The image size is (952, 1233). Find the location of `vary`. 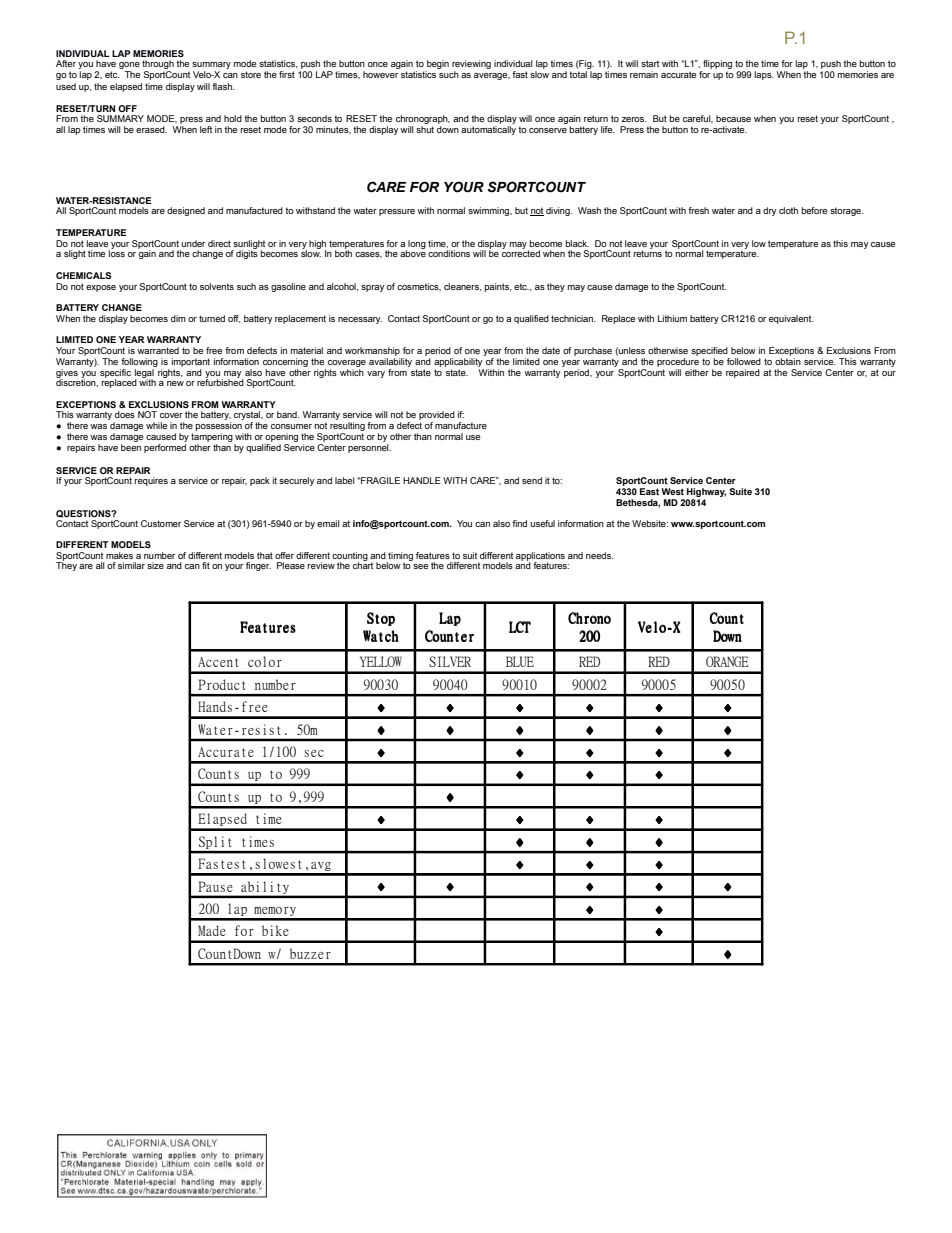

vary is located at coordinates (376, 374).
